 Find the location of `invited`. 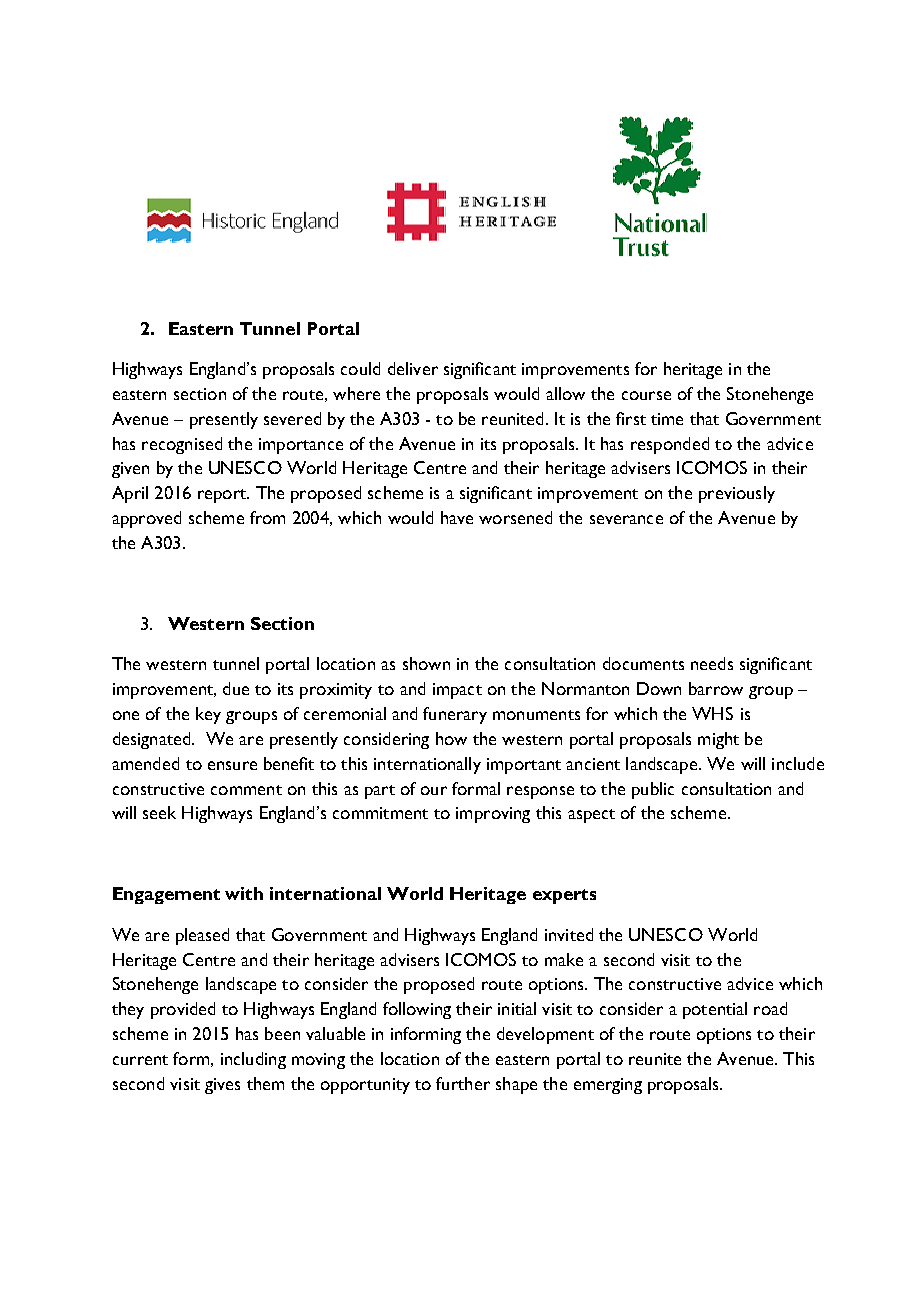

invited is located at coordinates (569, 934).
